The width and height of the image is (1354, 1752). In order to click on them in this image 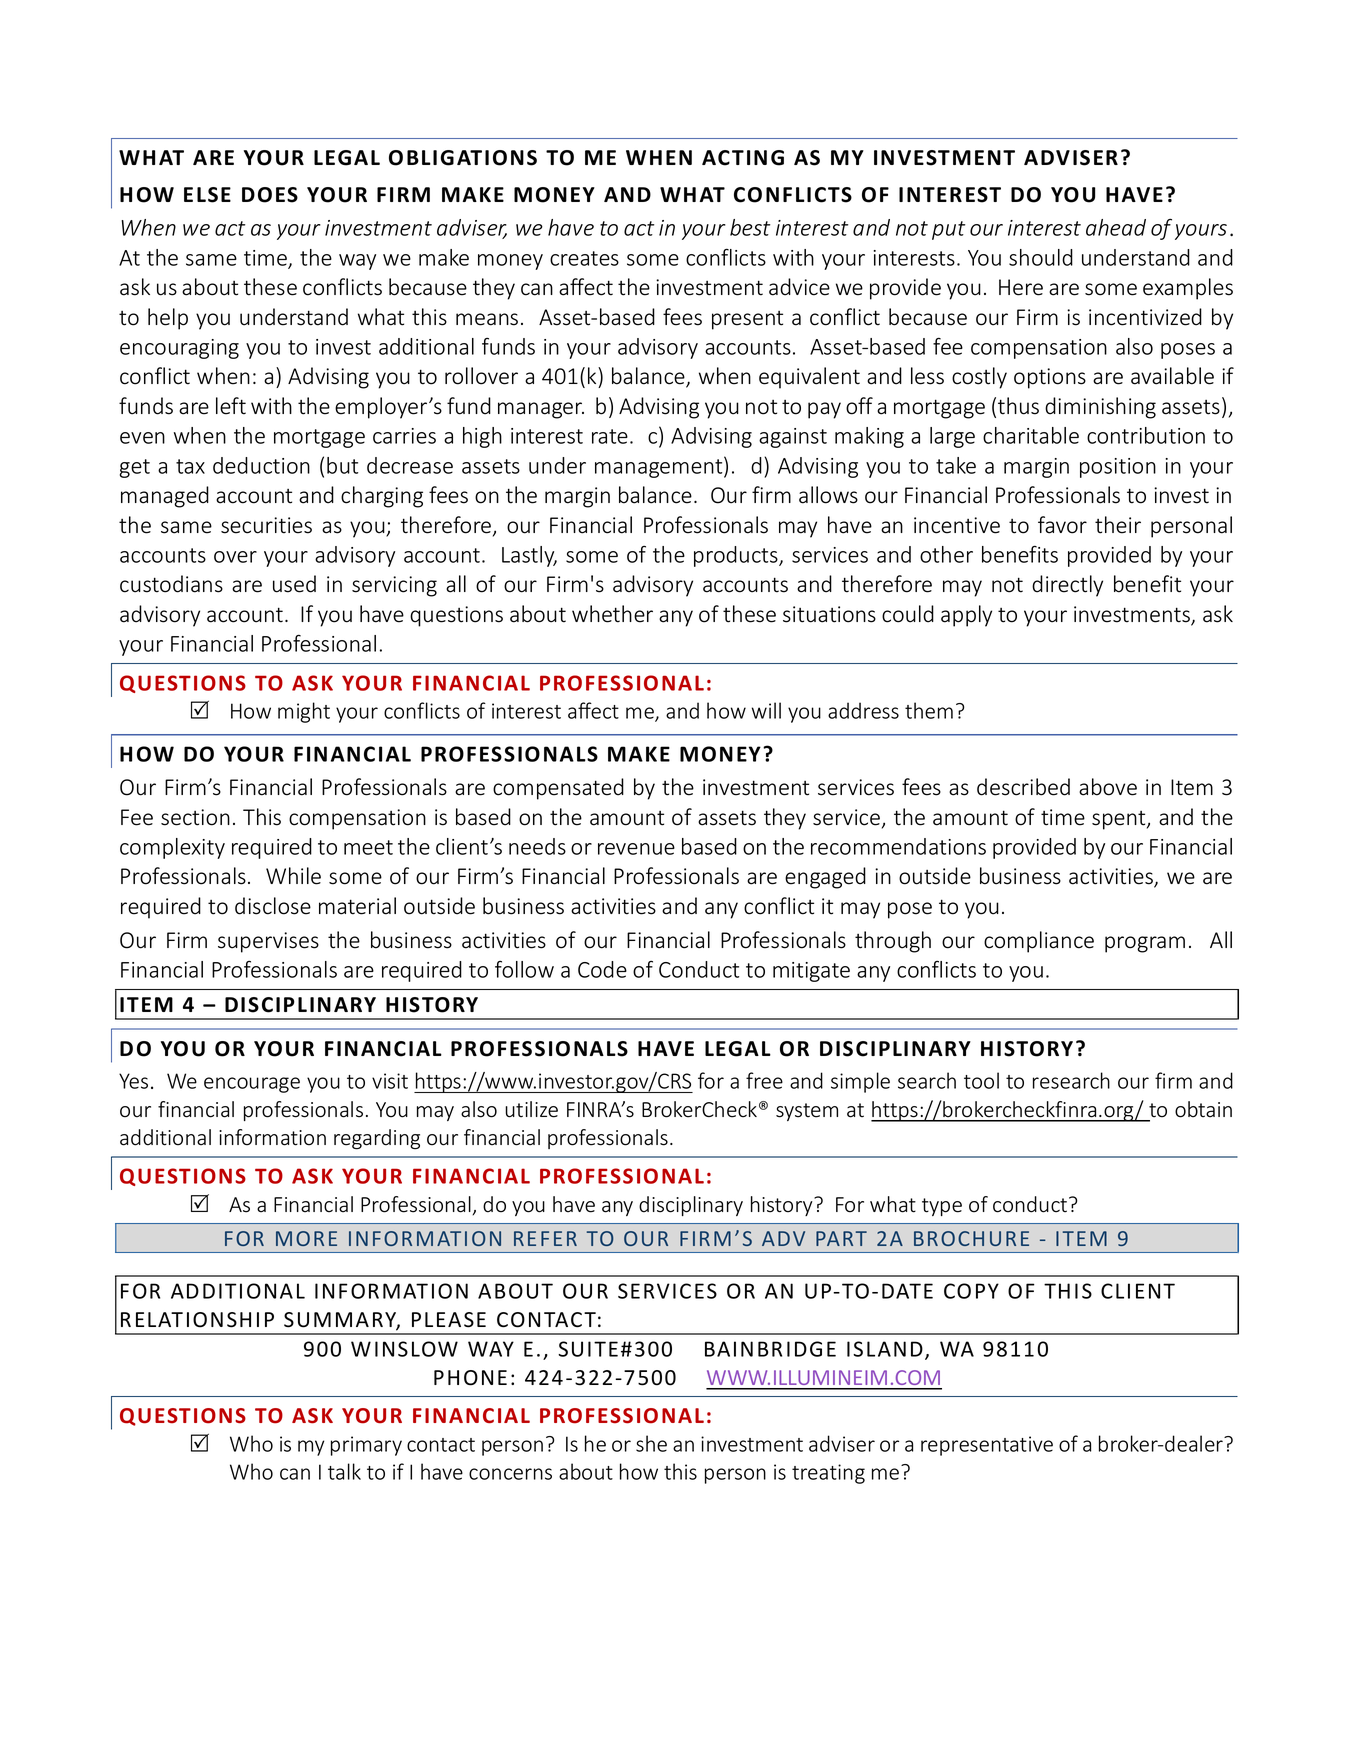, I will do `click(929, 710)`.
